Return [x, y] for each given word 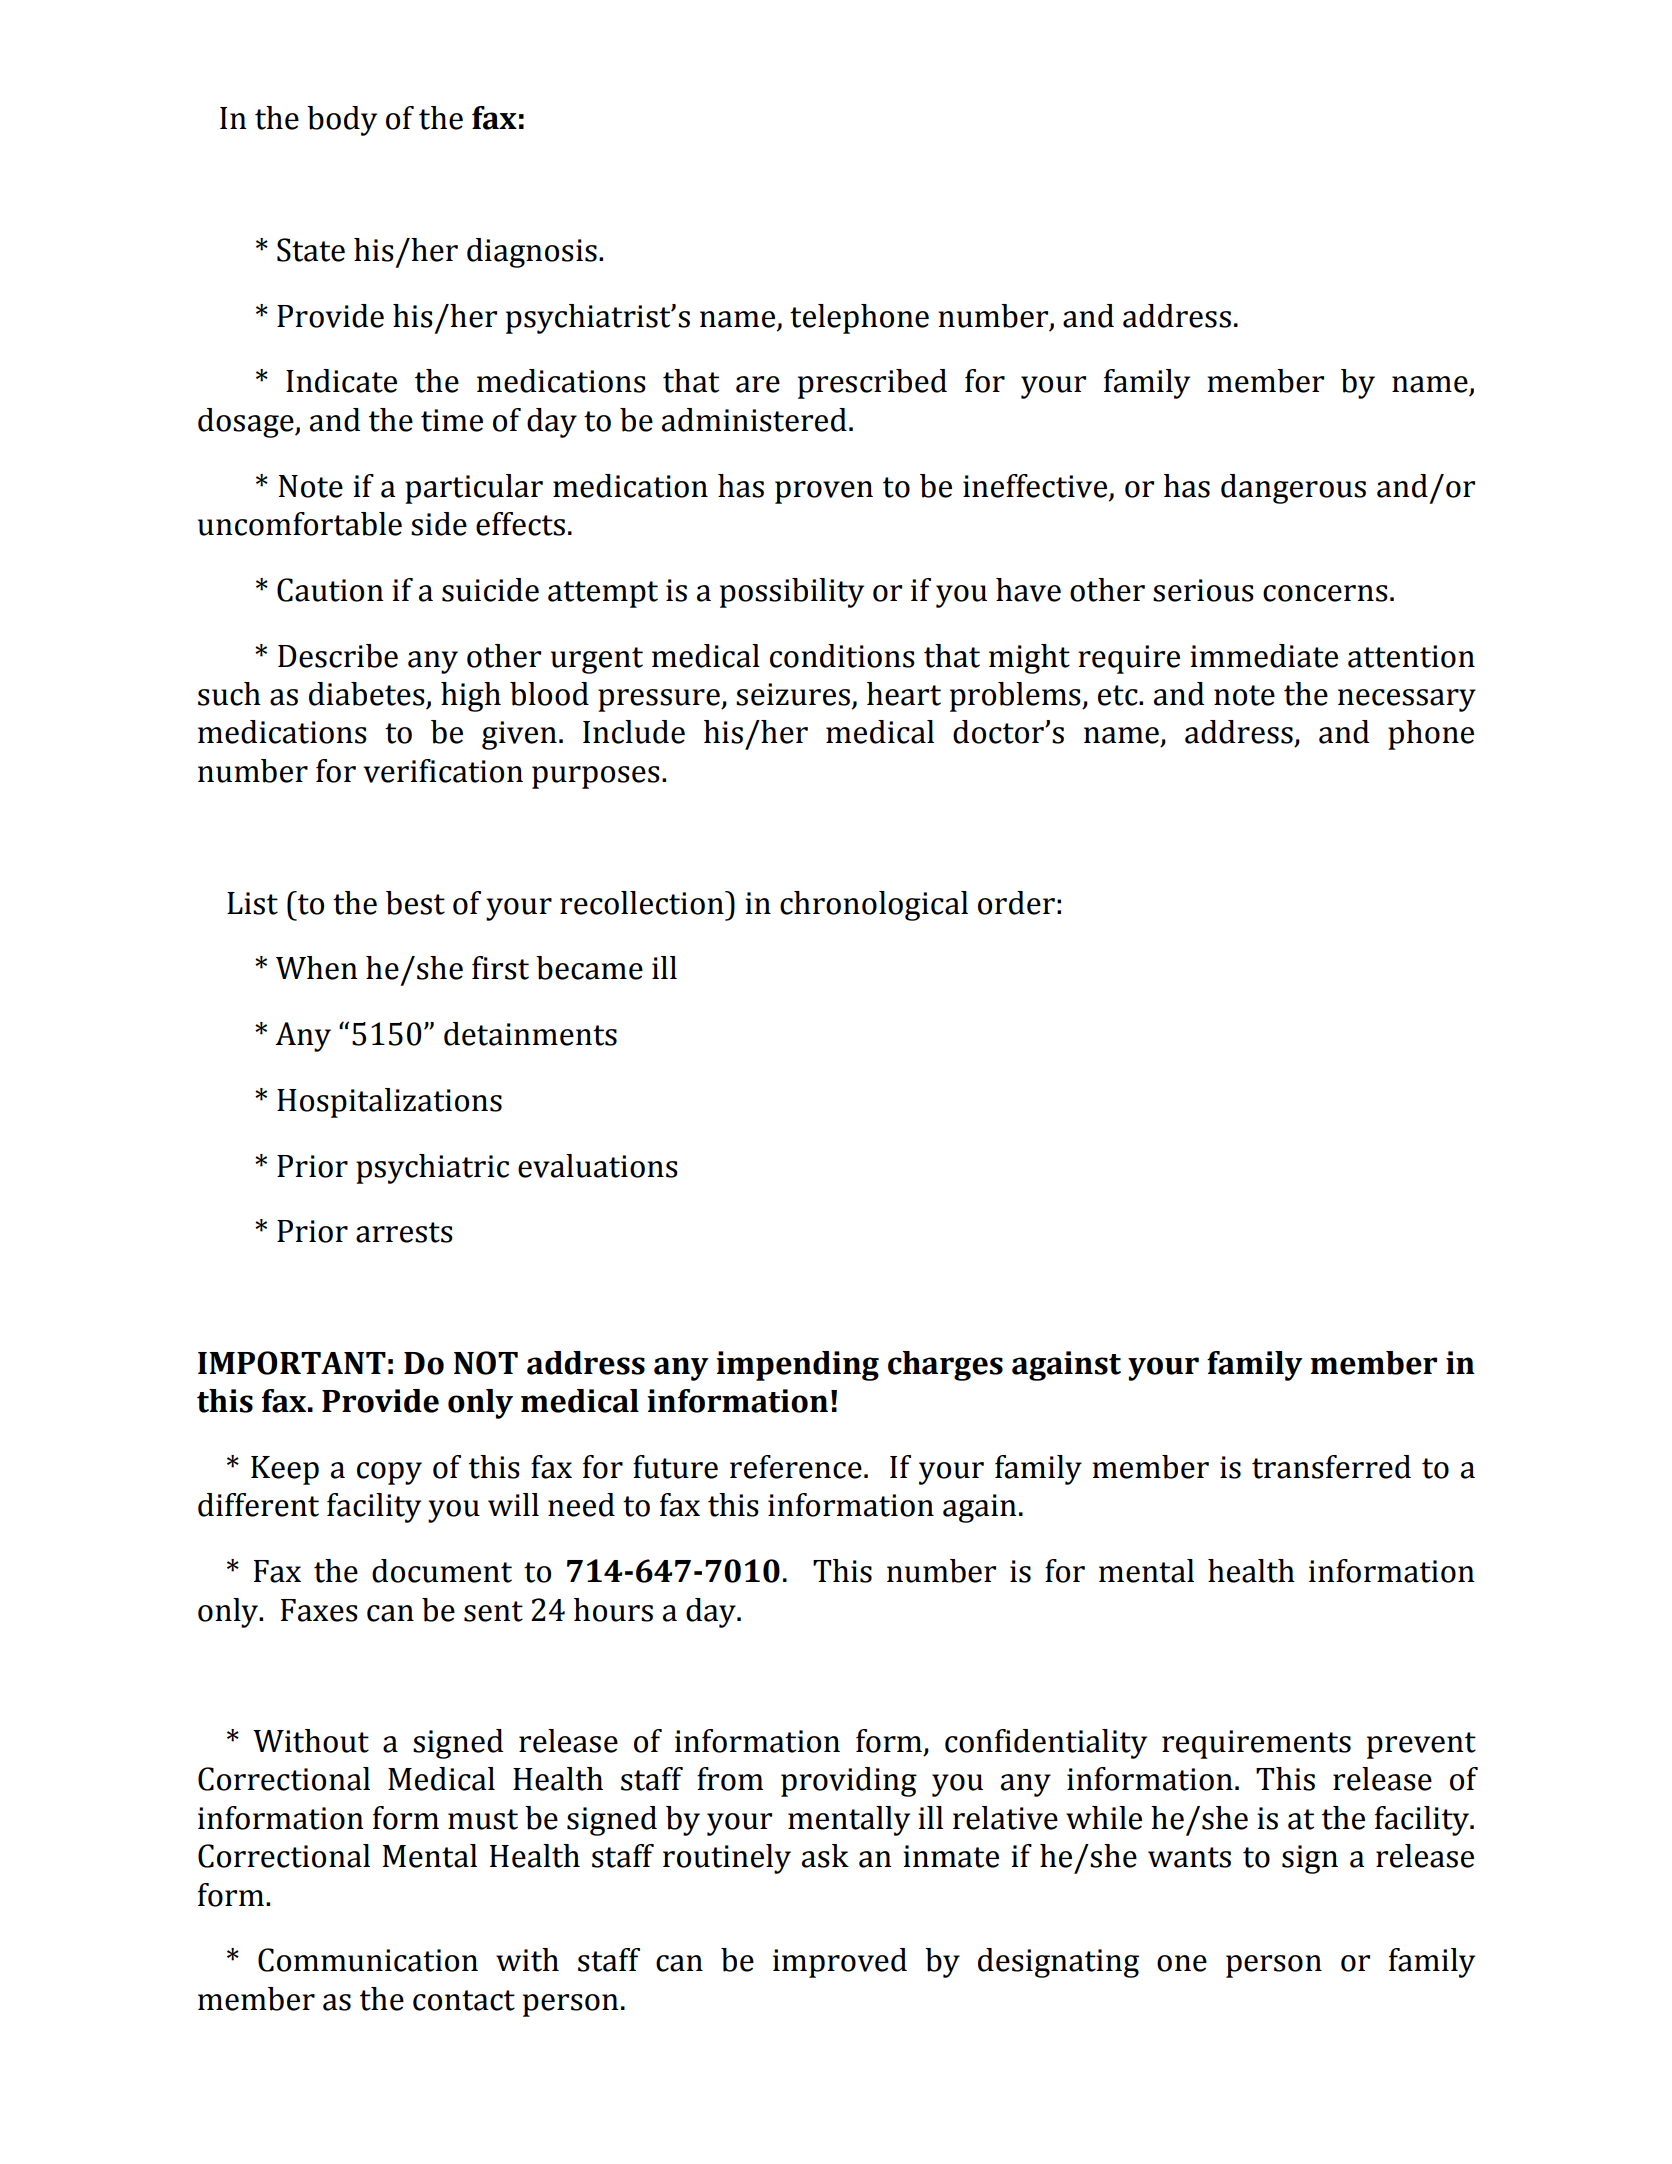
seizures [793, 694]
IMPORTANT [292, 1363]
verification [443, 771]
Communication [368, 1960]
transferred [1331, 1467]
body [342, 121]
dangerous [1293, 489]
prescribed [872, 384]
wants [1189, 1857]
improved [840, 1963]
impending [797, 1366]
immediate [1264, 656]
